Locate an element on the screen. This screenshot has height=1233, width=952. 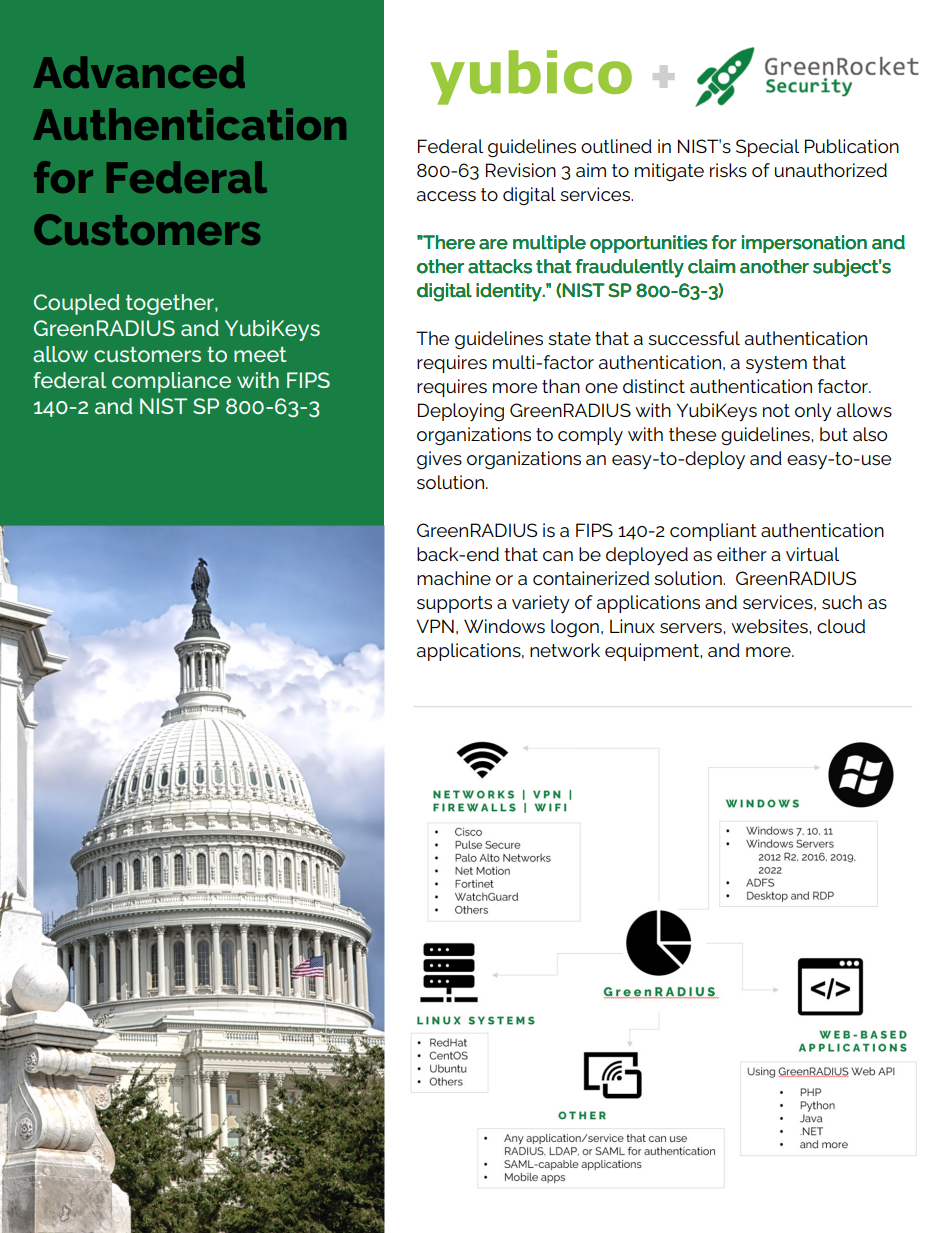
Windows is located at coordinates (504, 626).
